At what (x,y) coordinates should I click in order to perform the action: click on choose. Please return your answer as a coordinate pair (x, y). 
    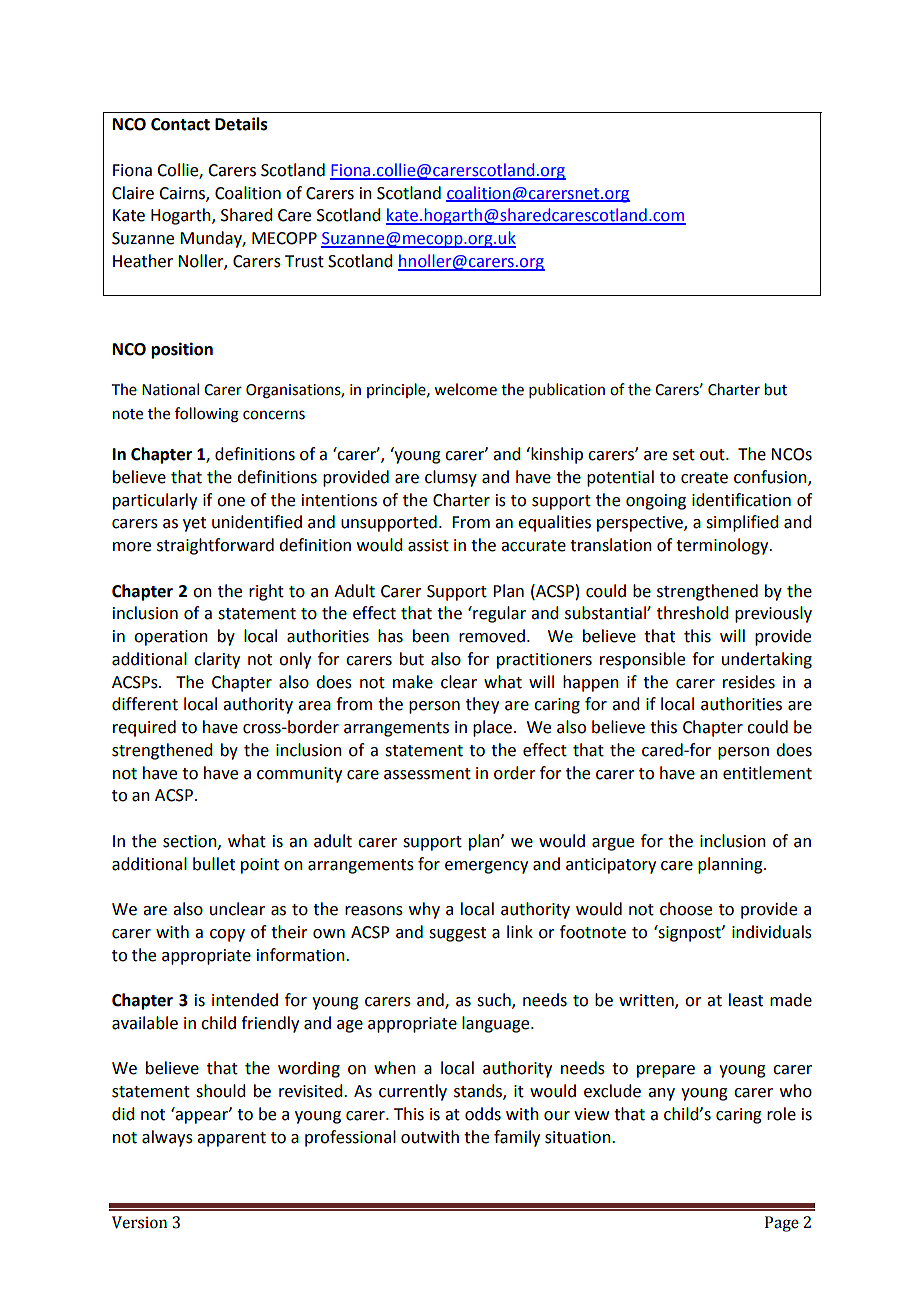
    Looking at the image, I should click on (686, 909).
